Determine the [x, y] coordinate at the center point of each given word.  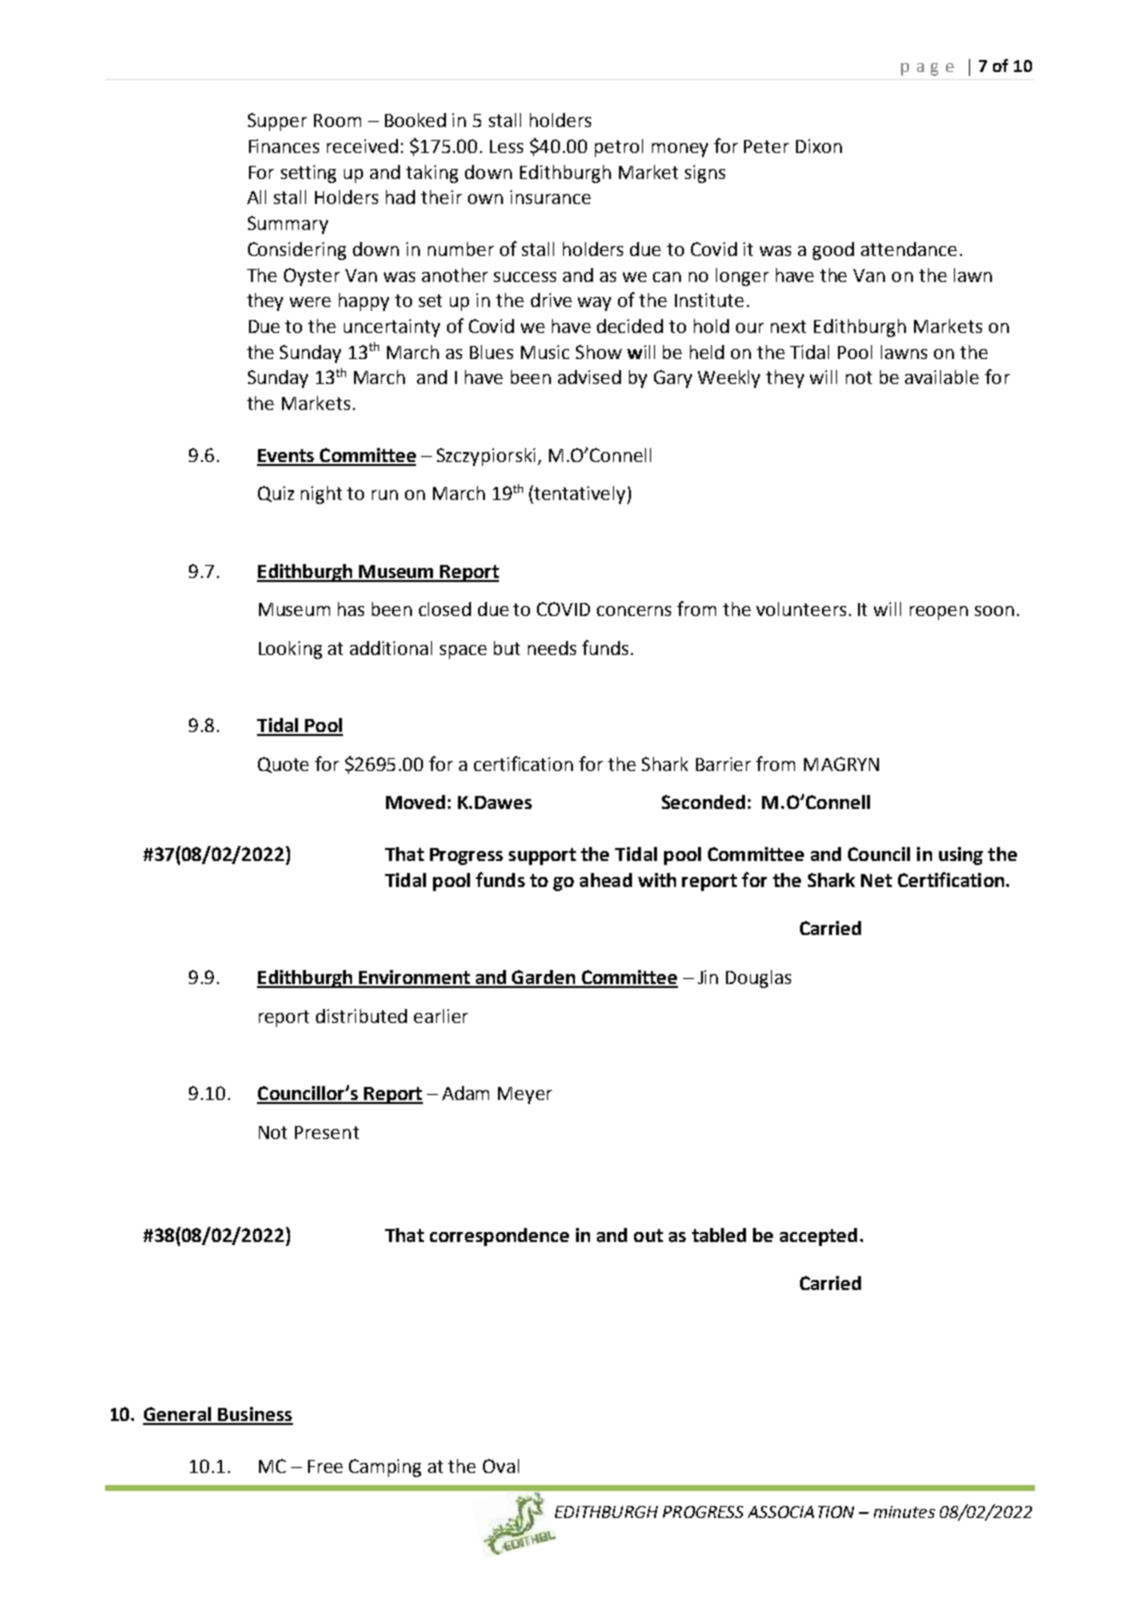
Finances [284, 146]
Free [325, 1466]
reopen [939, 613]
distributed [361, 1016]
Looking [290, 650]
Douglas [758, 979]
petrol [619, 148]
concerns [634, 611]
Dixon [819, 146]
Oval [501, 1466]
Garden [544, 978]
